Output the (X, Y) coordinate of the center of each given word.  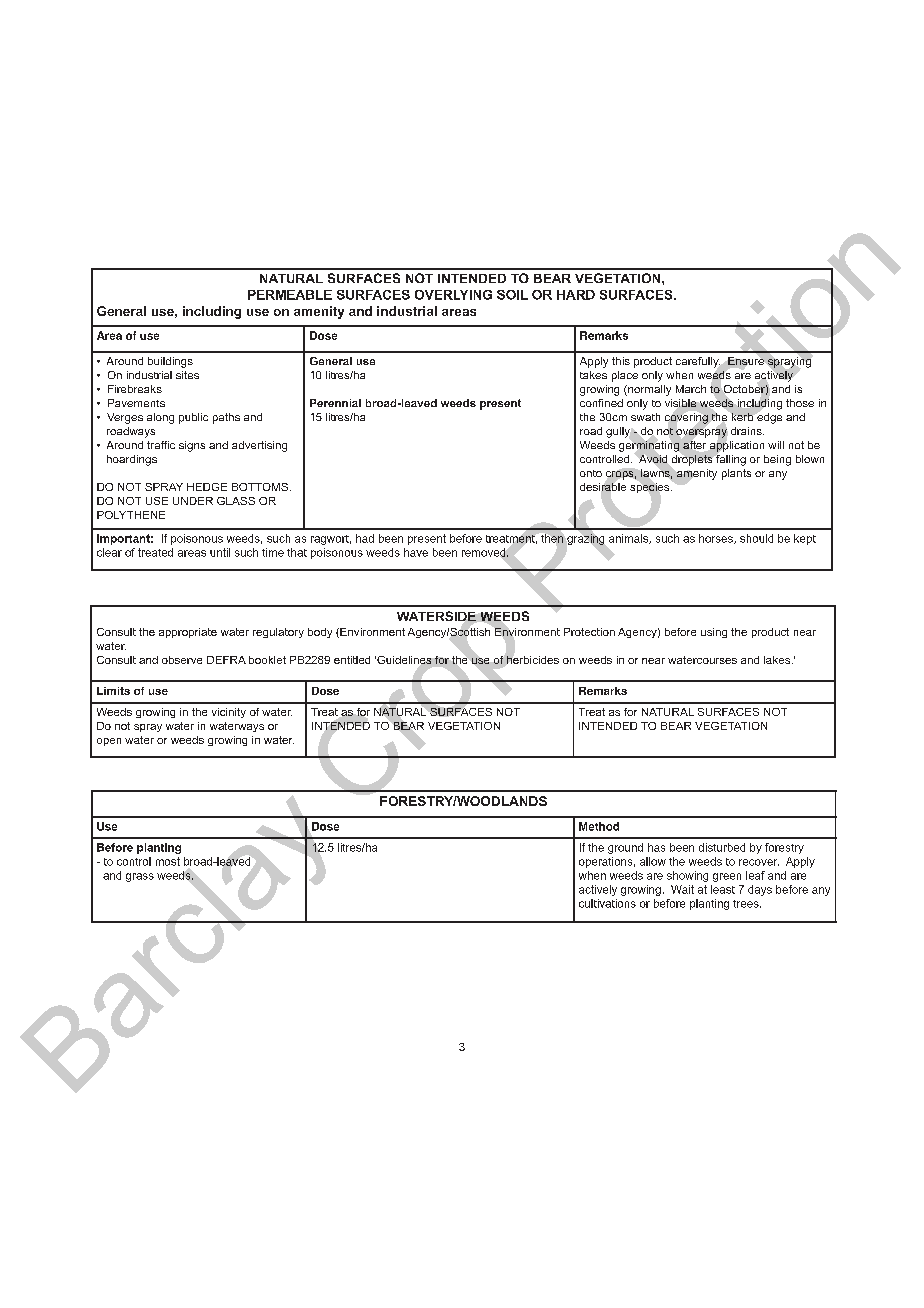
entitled (352, 660)
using (714, 633)
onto (591, 473)
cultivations (607, 903)
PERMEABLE (290, 295)
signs (192, 446)
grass (140, 877)
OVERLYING (453, 295)
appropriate (188, 633)
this (621, 361)
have (416, 552)
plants (736, 474)
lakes (778, 660)
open (109, 742)
